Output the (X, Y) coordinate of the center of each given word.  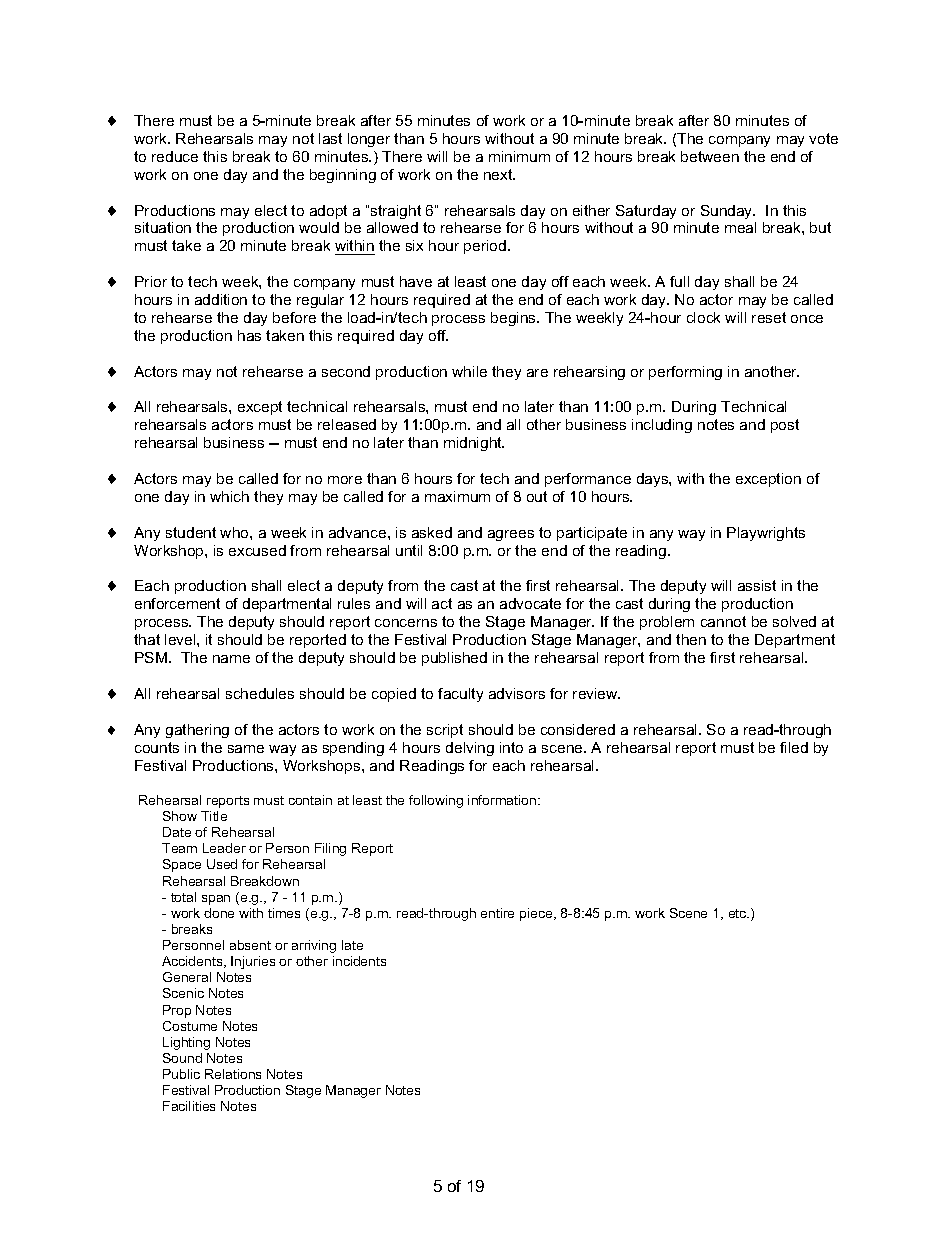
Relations (233, 1074)
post (785, 426)
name (231, 659)
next (499, 174)
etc (739, 913)
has (249, 335)
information (503, 800)
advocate (530, 603)
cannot (723, 621)
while (469, 371)
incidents (359, 961)
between (710, 156)
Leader (224, 848)
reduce (175, 156)
